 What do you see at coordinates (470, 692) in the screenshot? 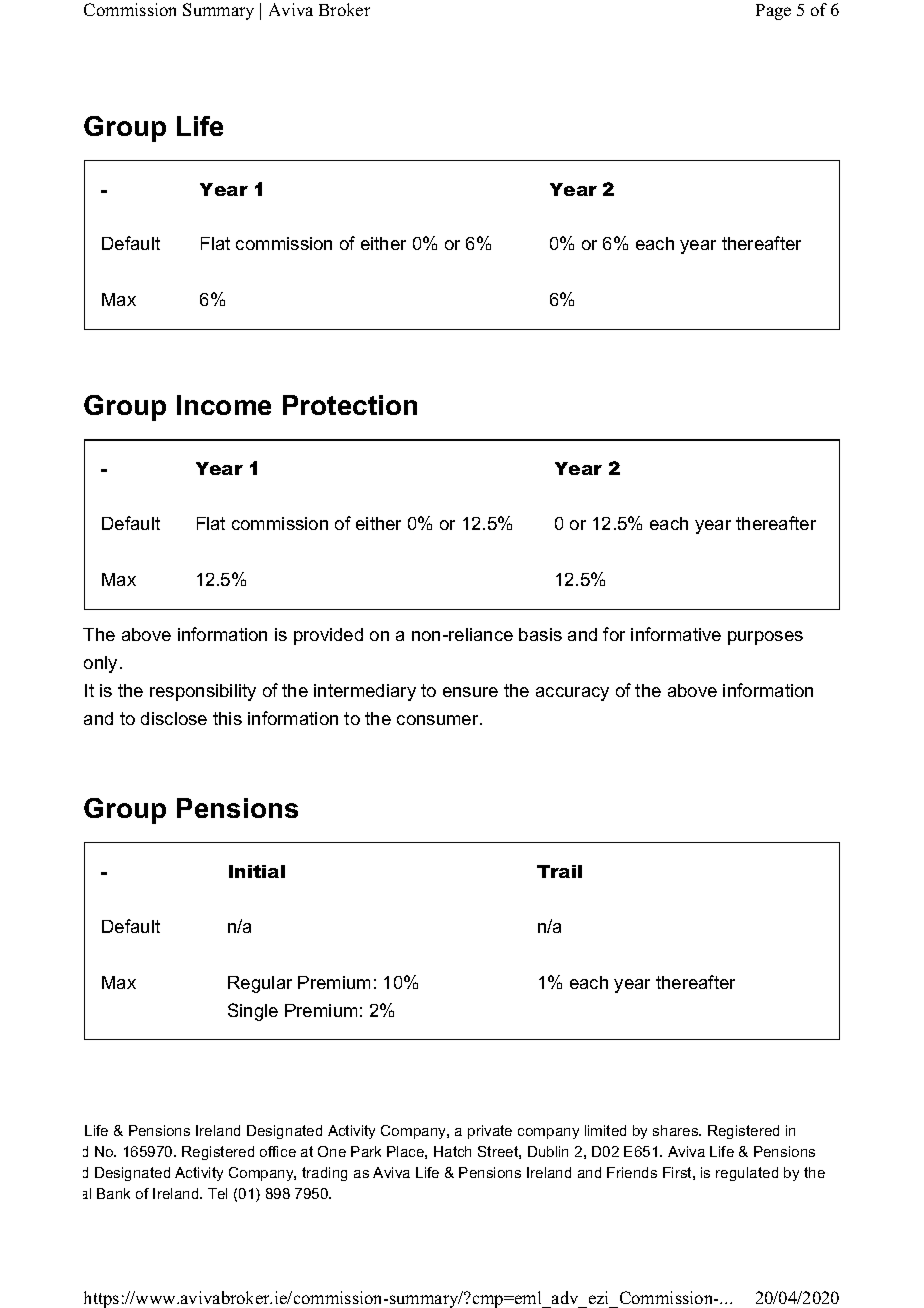
I see `ensure` at bounding box center [470, 692].
